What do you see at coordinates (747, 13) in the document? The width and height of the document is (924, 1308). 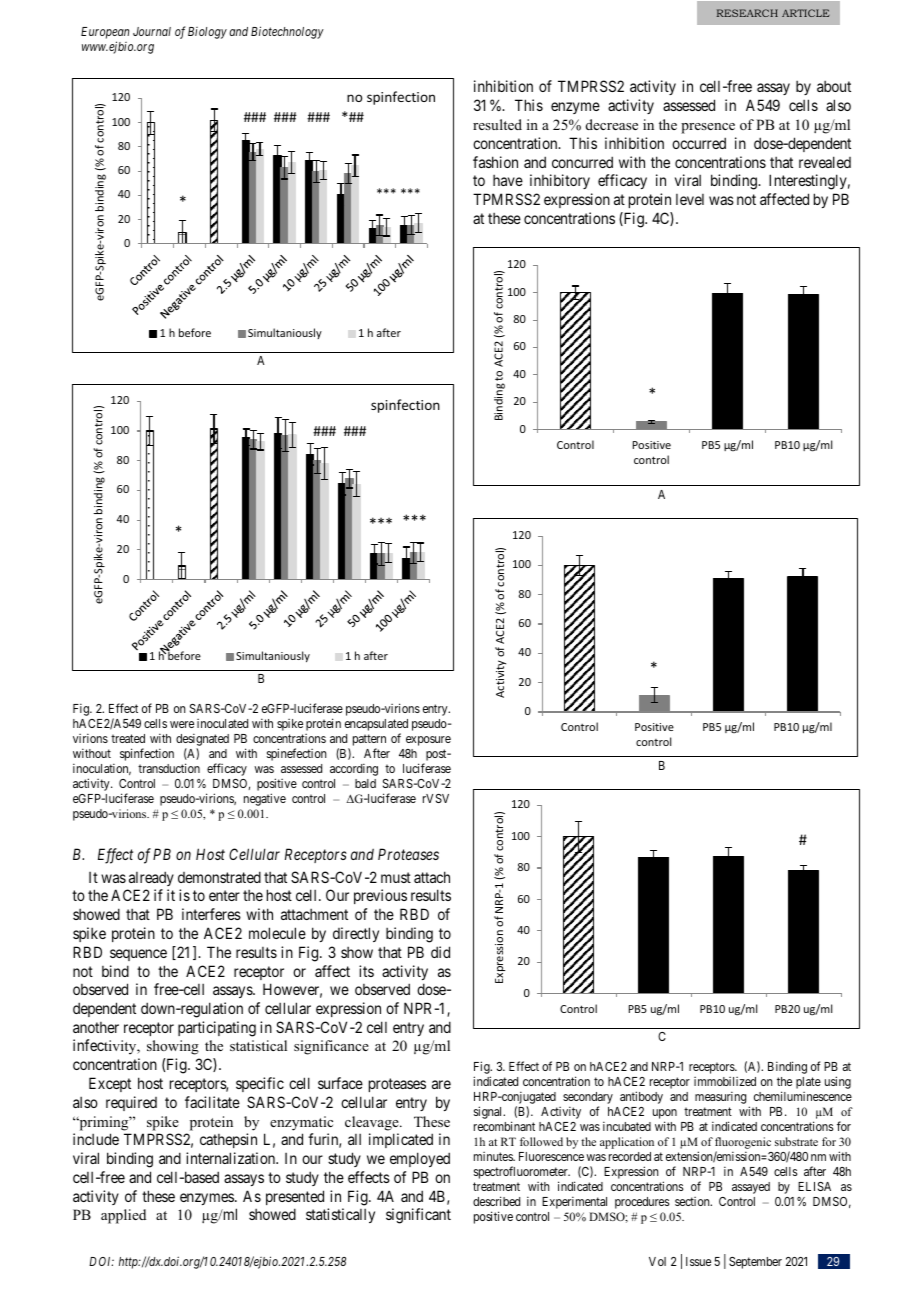 I see `RESEARCH` at bounding box center [747, 13].
